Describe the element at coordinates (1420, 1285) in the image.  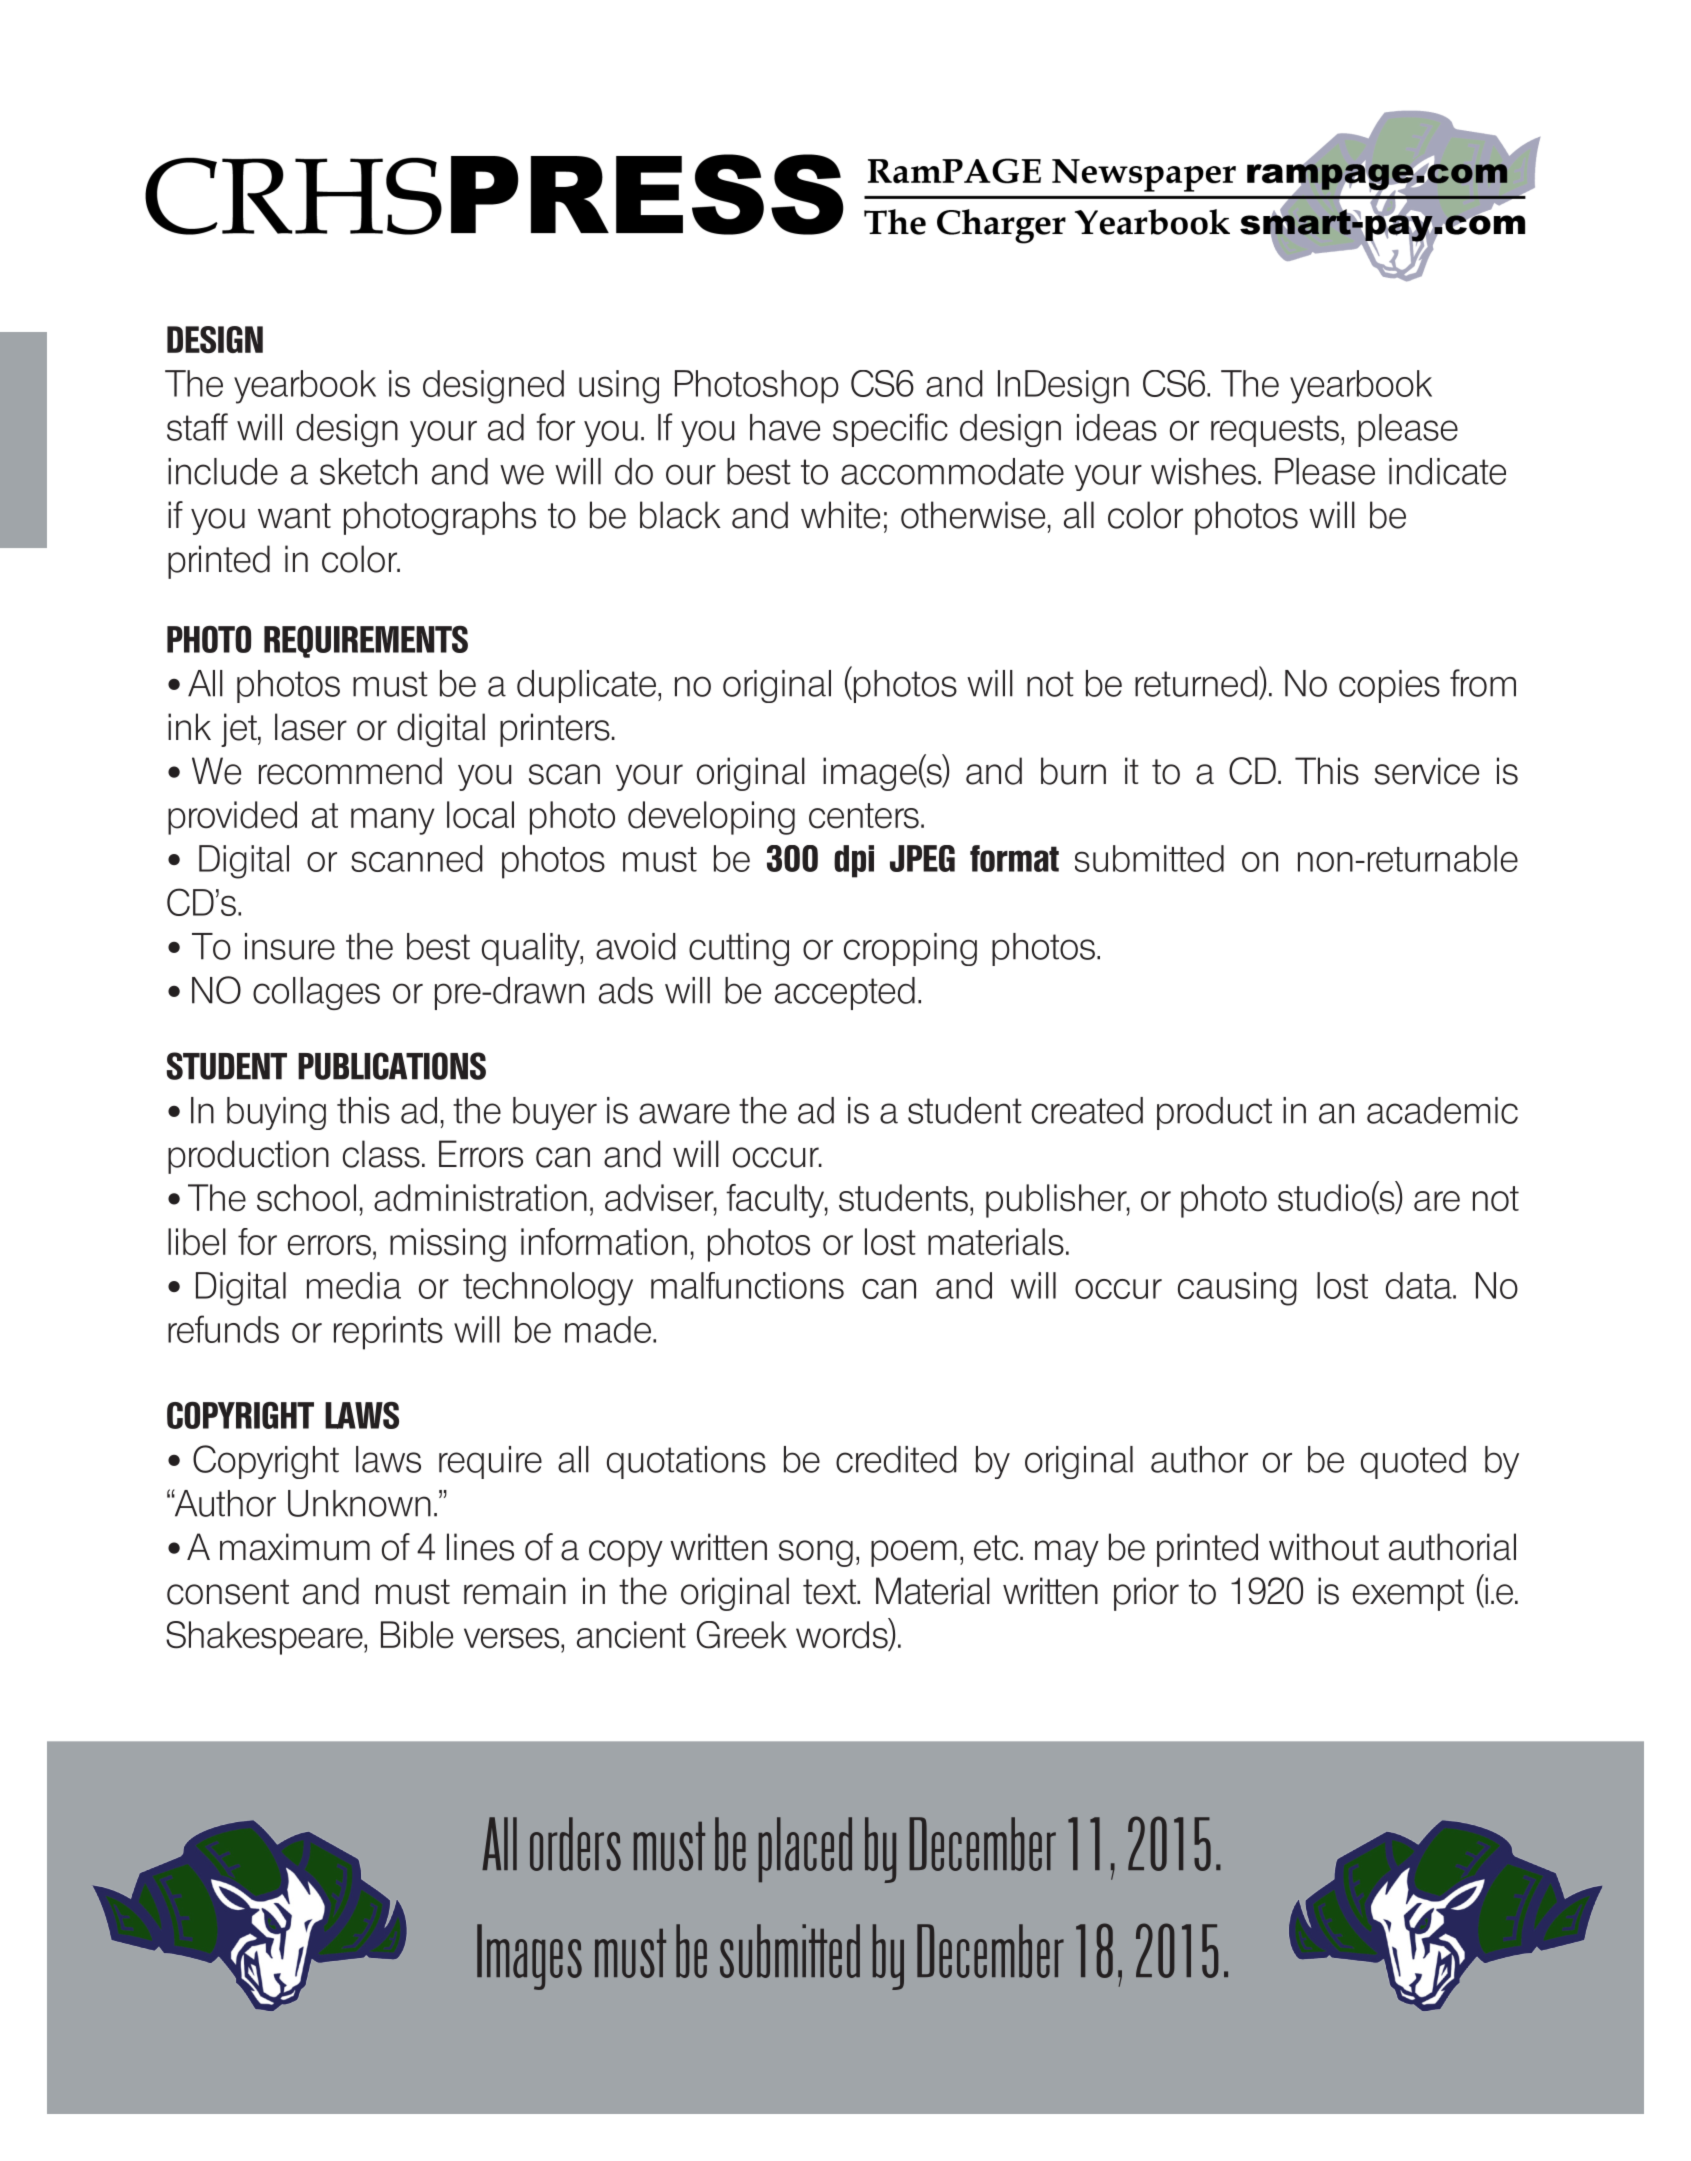
I see `data` at that location.
